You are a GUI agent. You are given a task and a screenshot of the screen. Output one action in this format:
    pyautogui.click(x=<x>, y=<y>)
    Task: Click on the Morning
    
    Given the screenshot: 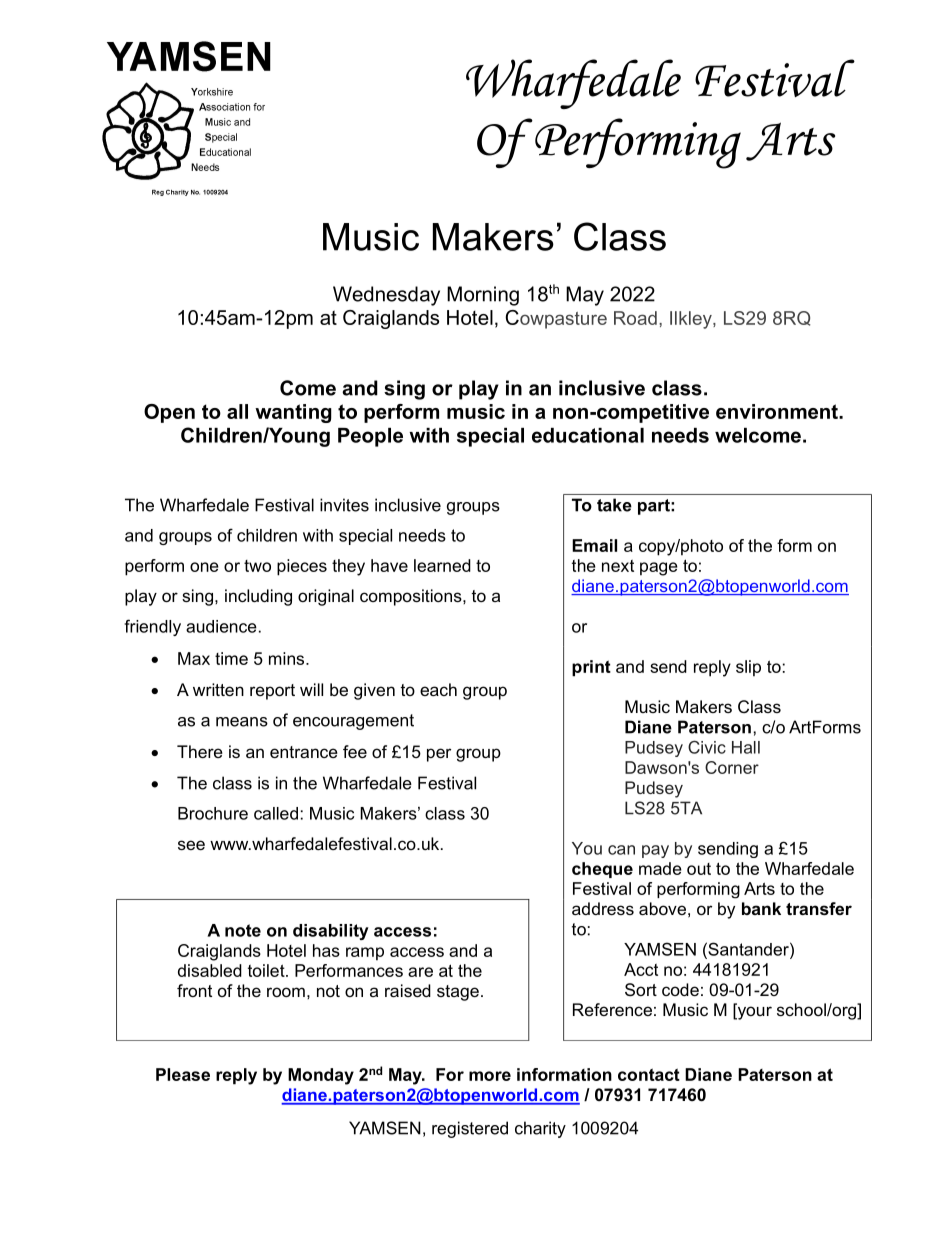 What is the action you would take?
    pyautogui.click(x=483, y=296)
